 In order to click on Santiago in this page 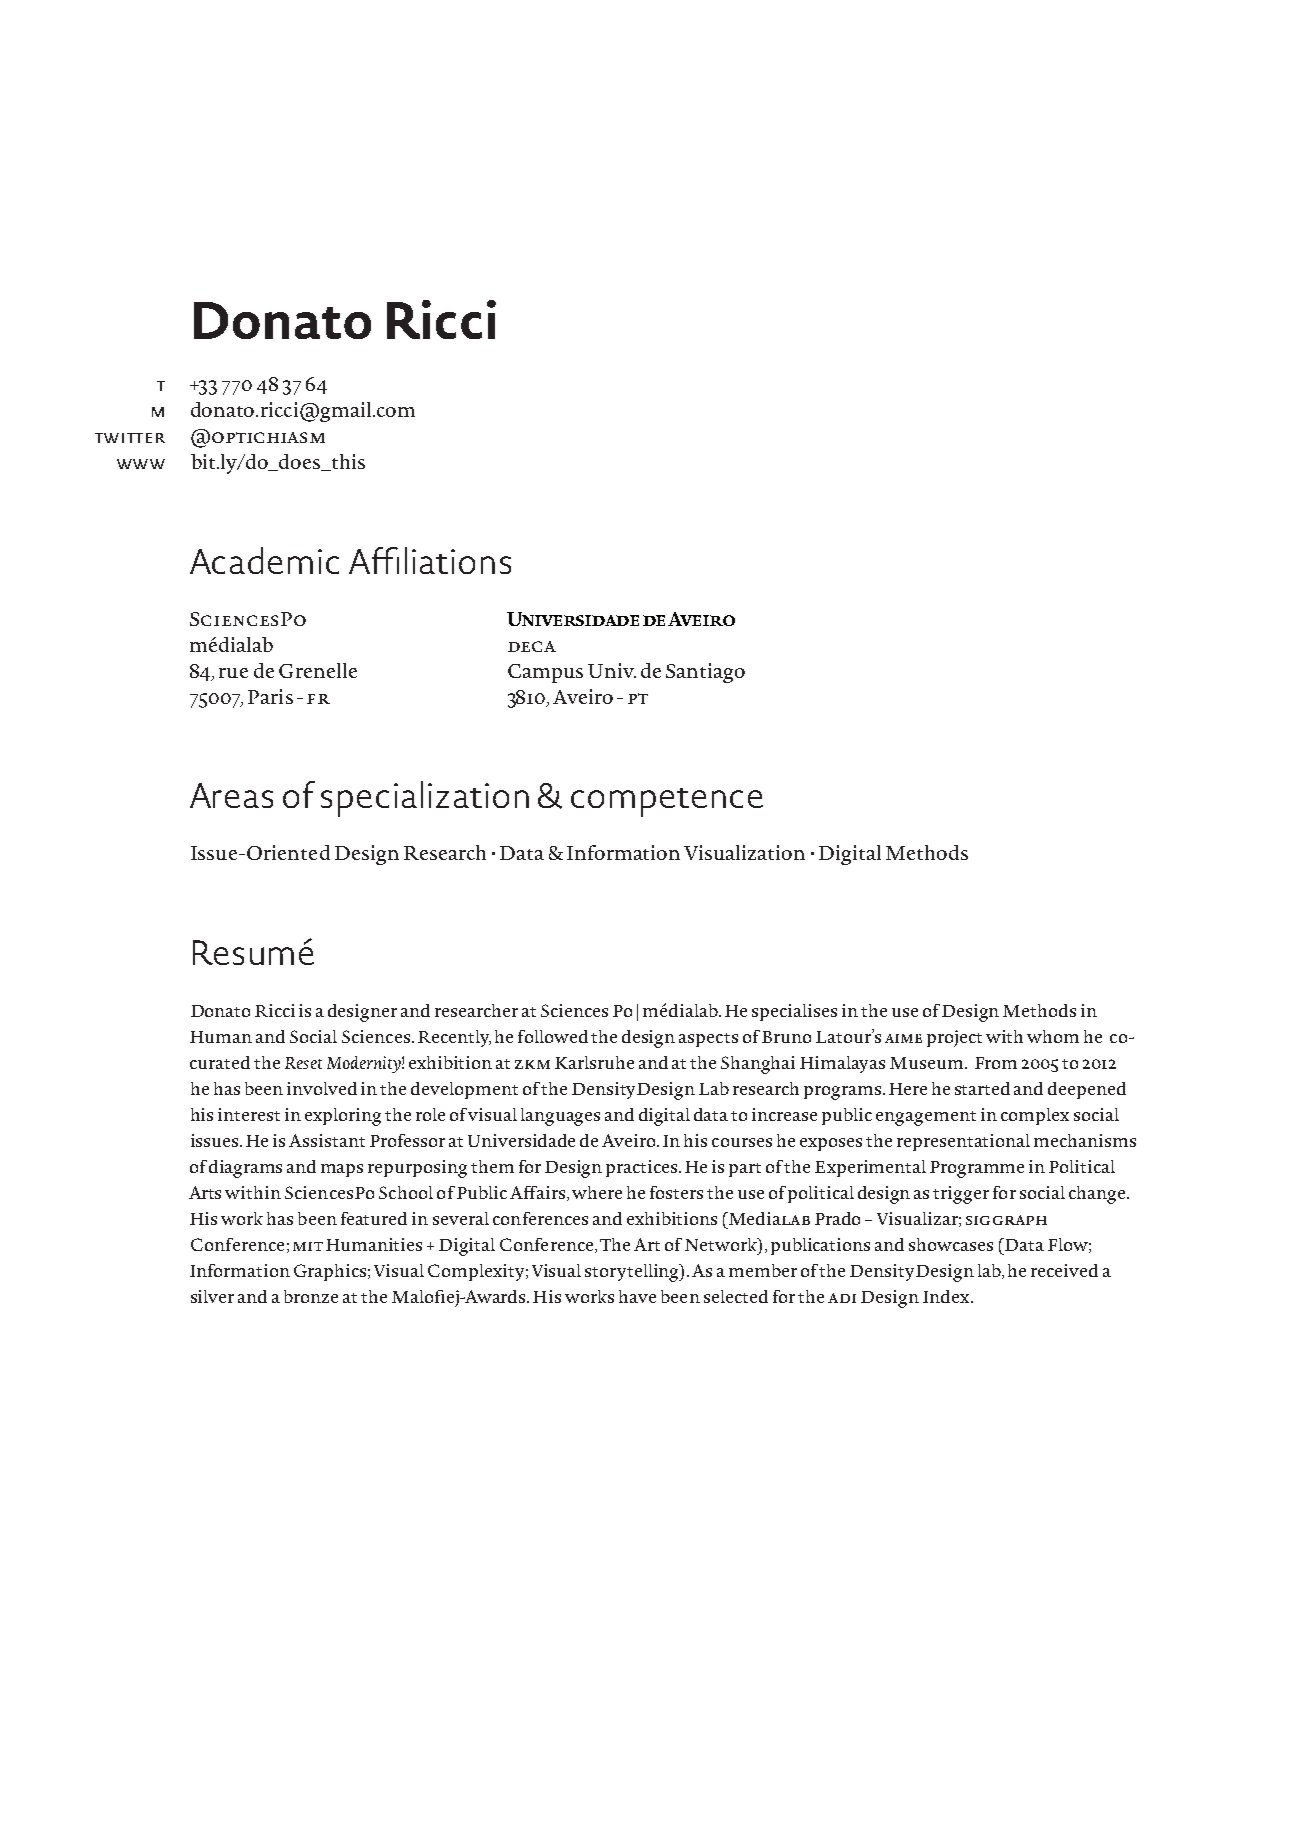, I will do `click(705, 673)`.
